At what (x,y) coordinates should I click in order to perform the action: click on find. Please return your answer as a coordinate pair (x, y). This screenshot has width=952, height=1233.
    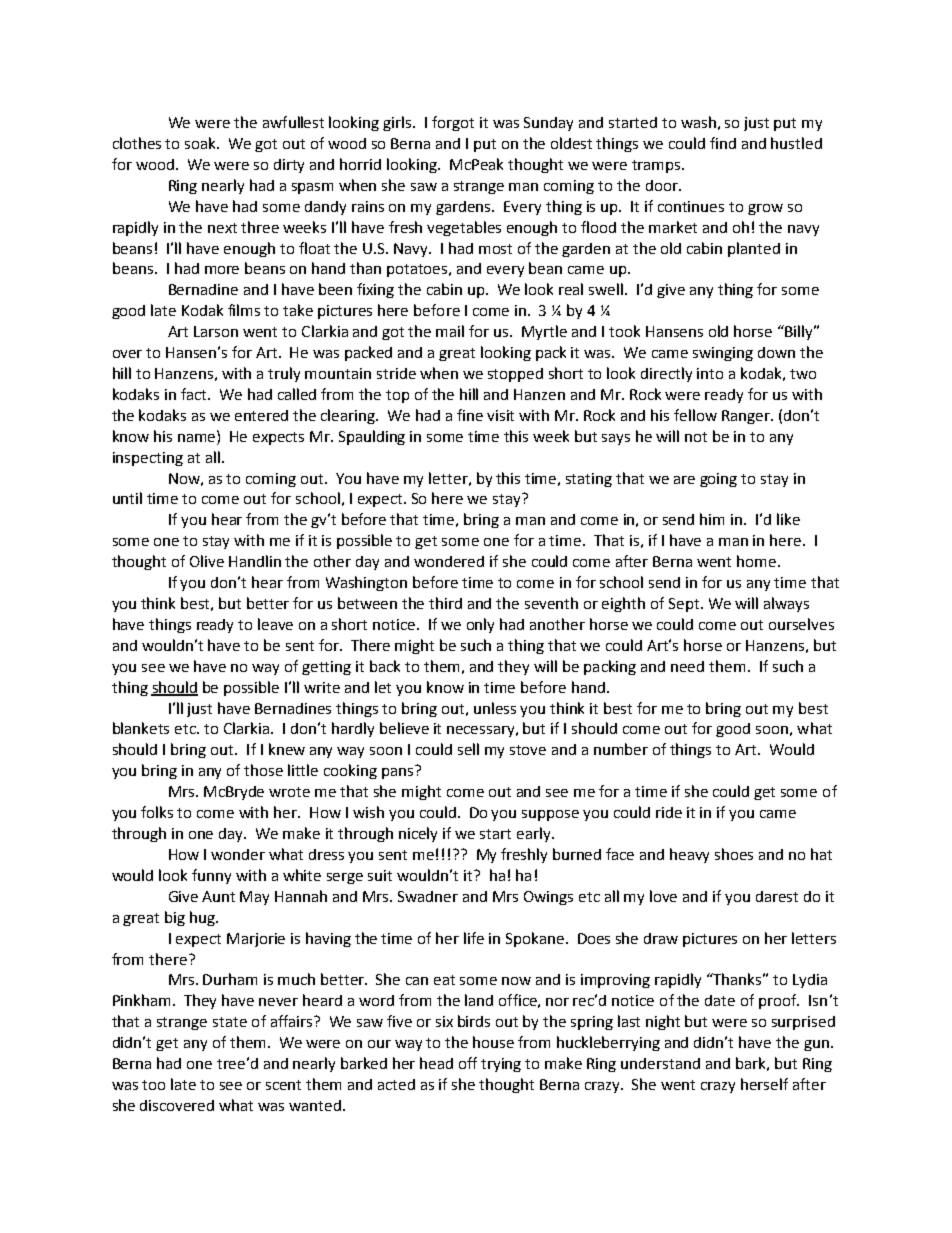
    Looking at the image, I should click on (723, 143).
